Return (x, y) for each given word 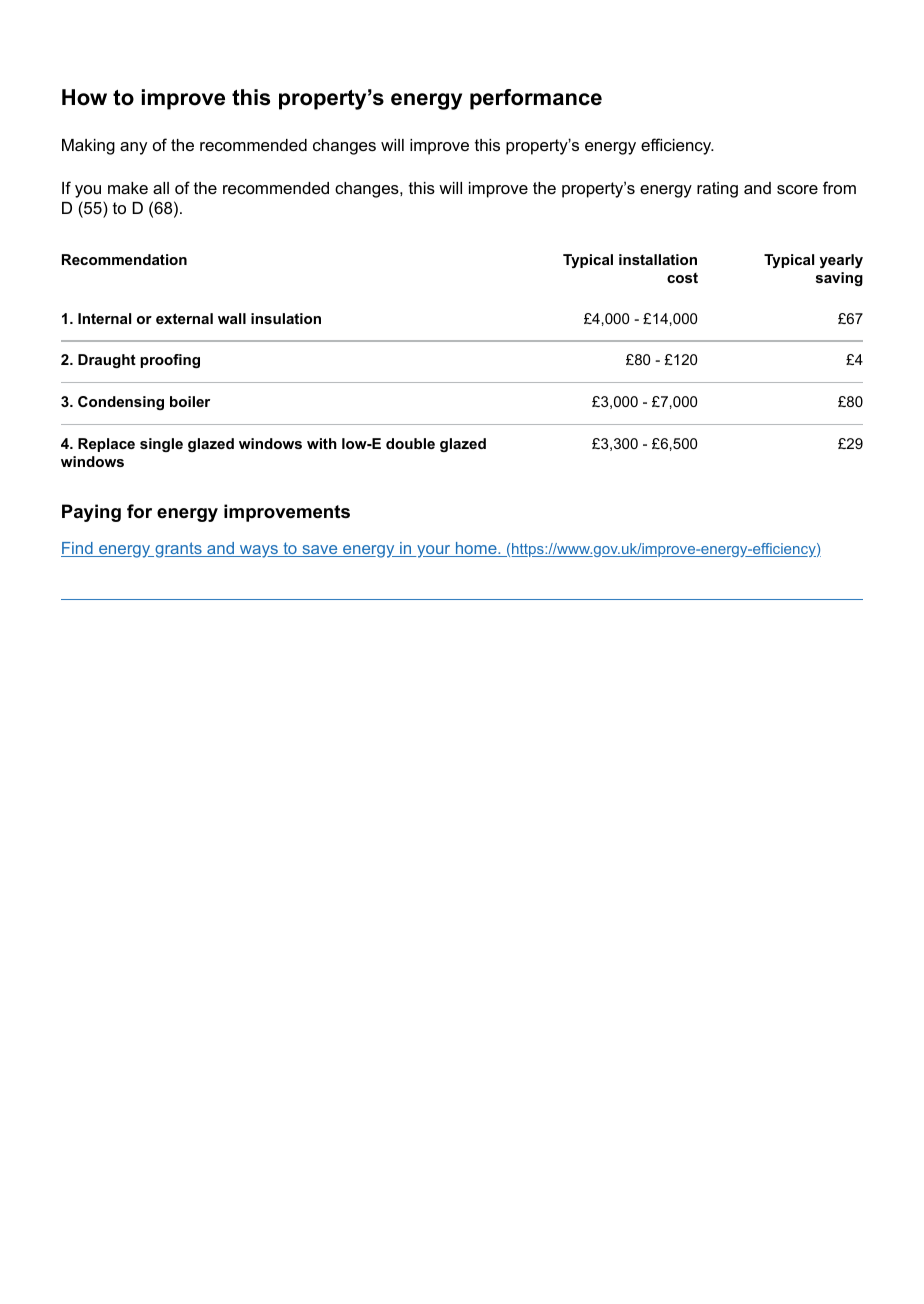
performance (536, 99)
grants (178, 550)
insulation (286, 318)
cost (682, 278)
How (84, 97)
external (184, 318)
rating (717, 190)
